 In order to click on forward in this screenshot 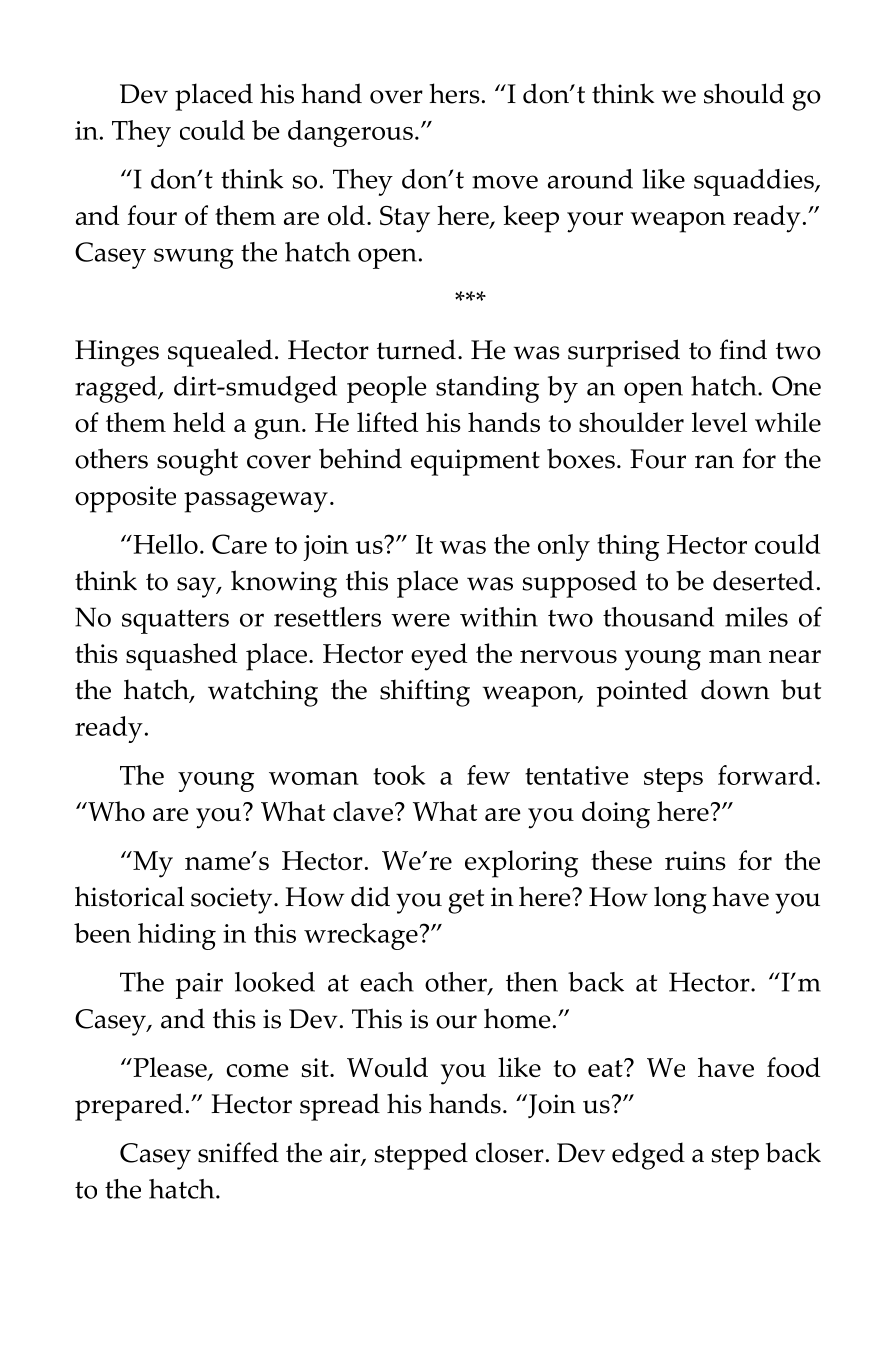, I will do `click(766, 775)`.
